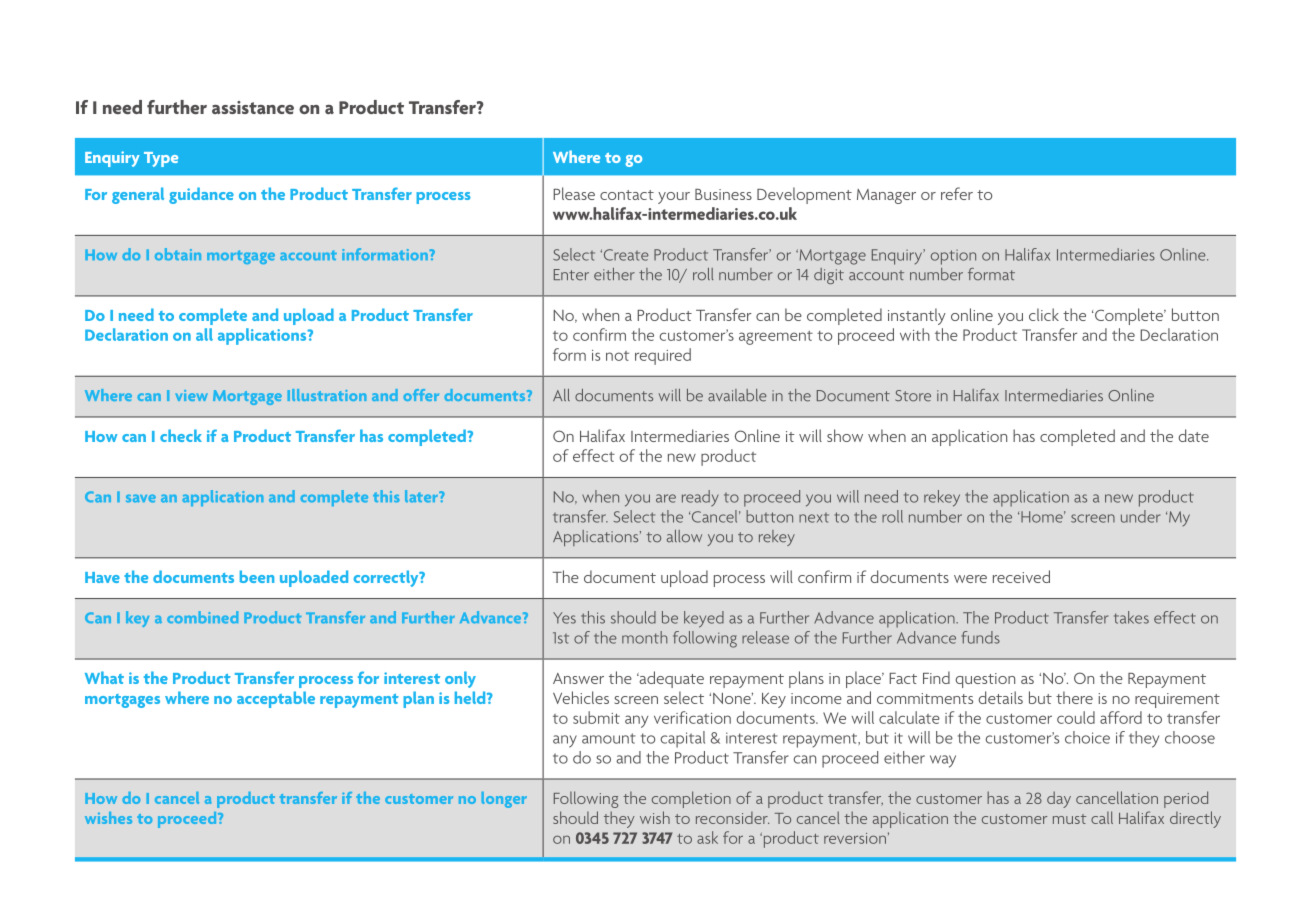 The width and height of the screenshot is (1311, 924). What do you see at coordinates (1140, 516) in the screenshot?
I see `under` at bounding box center [1140, 516].
